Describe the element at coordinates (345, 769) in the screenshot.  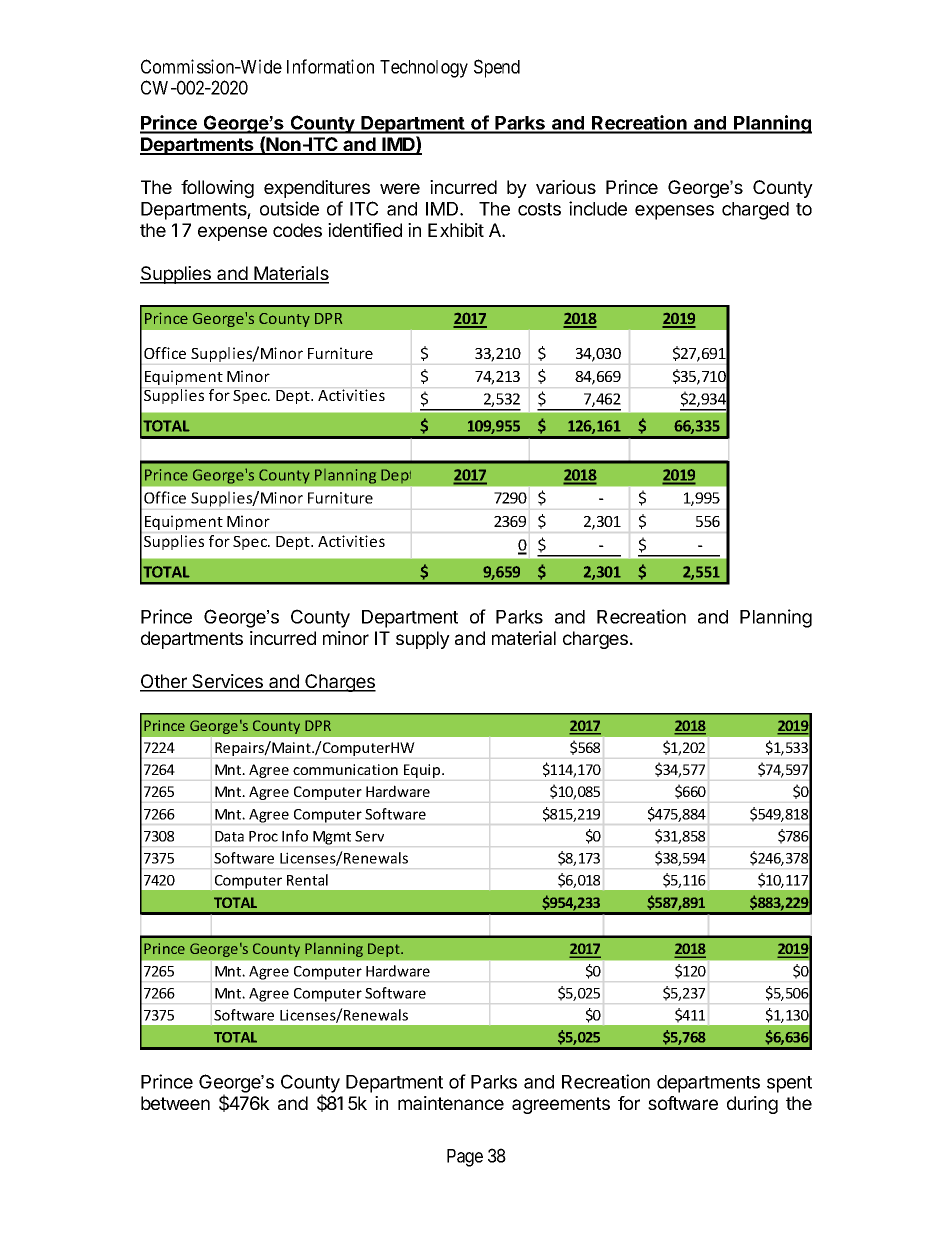
I see `communication` at that location.
